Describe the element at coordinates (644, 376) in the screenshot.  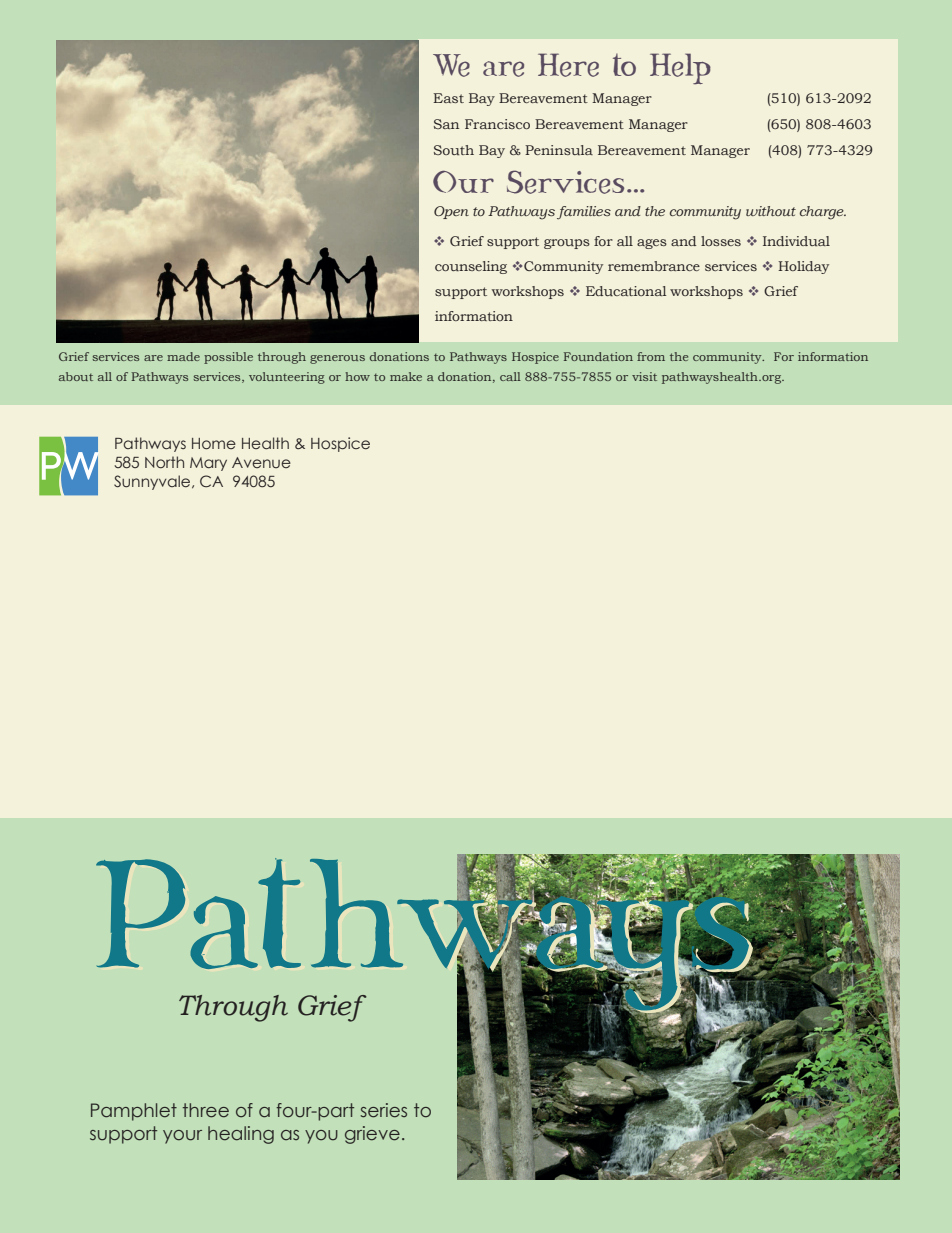
I see `visit` at that location.
